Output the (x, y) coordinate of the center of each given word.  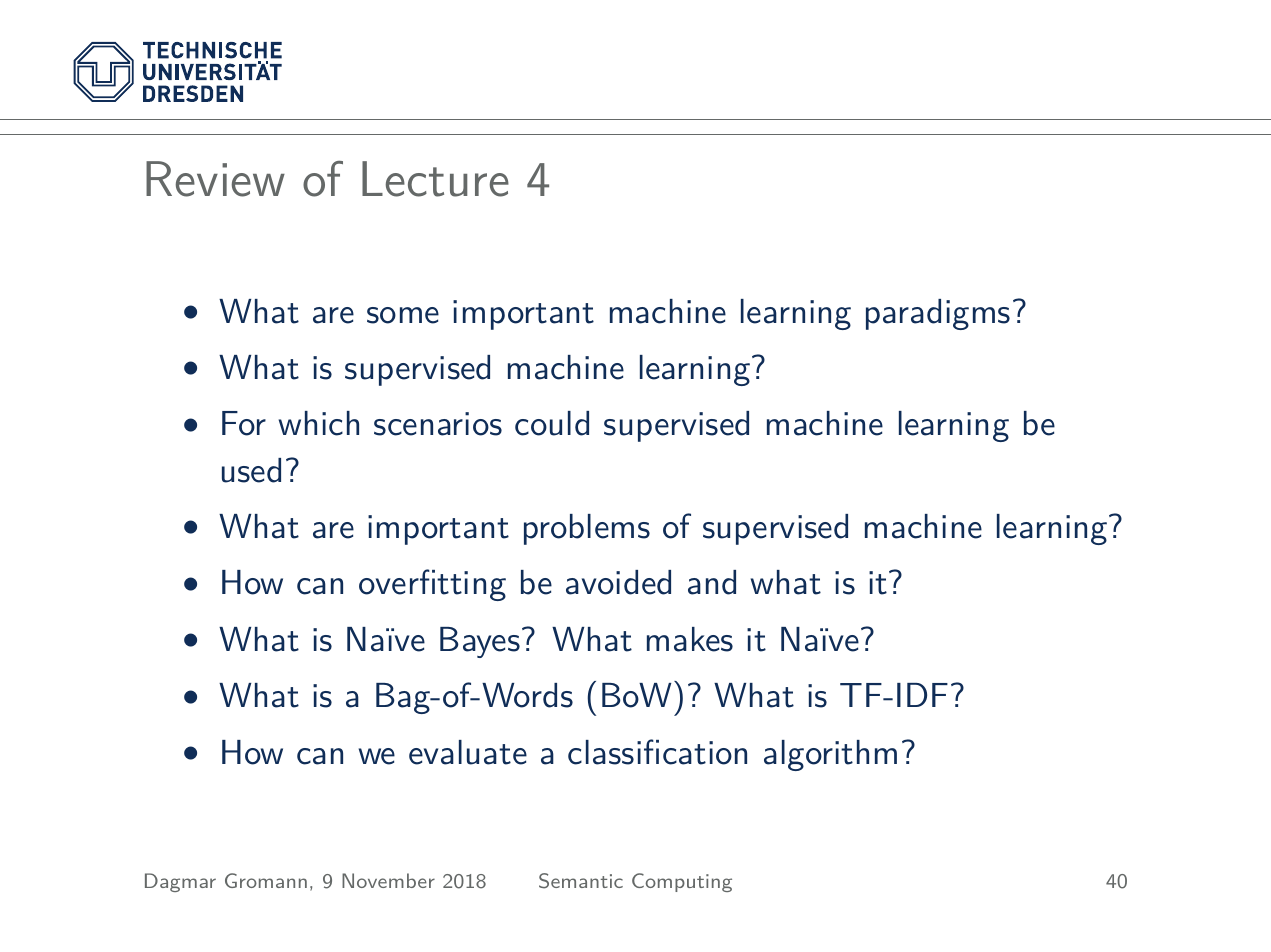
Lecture (435, 179)
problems (587, 529)
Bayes (480, 642)
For (244, 423)
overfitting (432, 585)
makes (690, 639)
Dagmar (180, 882)
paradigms (938, 314)
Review (215, 179)
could (552, 423)
